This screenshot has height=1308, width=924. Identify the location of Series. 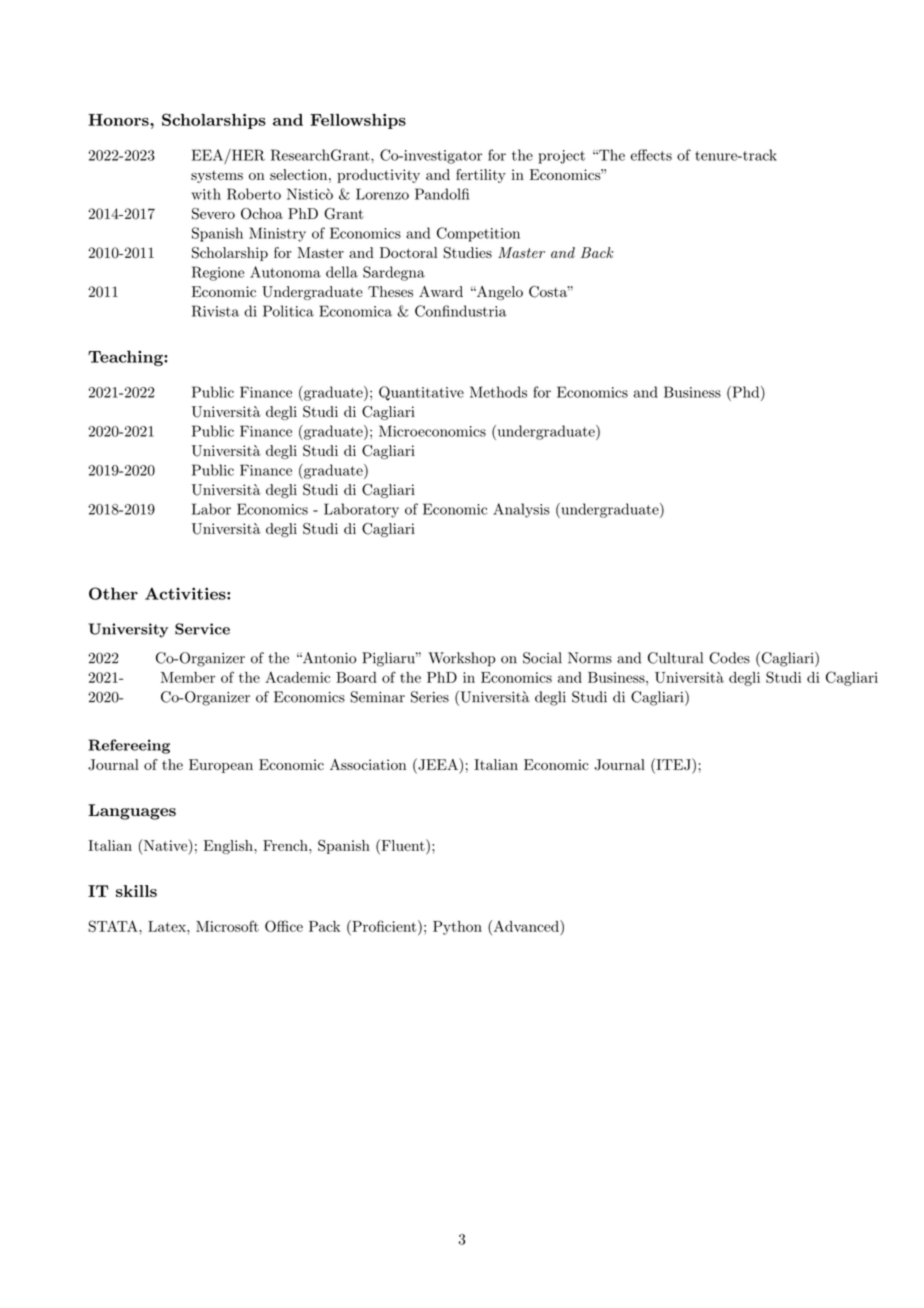
(430, 697).
